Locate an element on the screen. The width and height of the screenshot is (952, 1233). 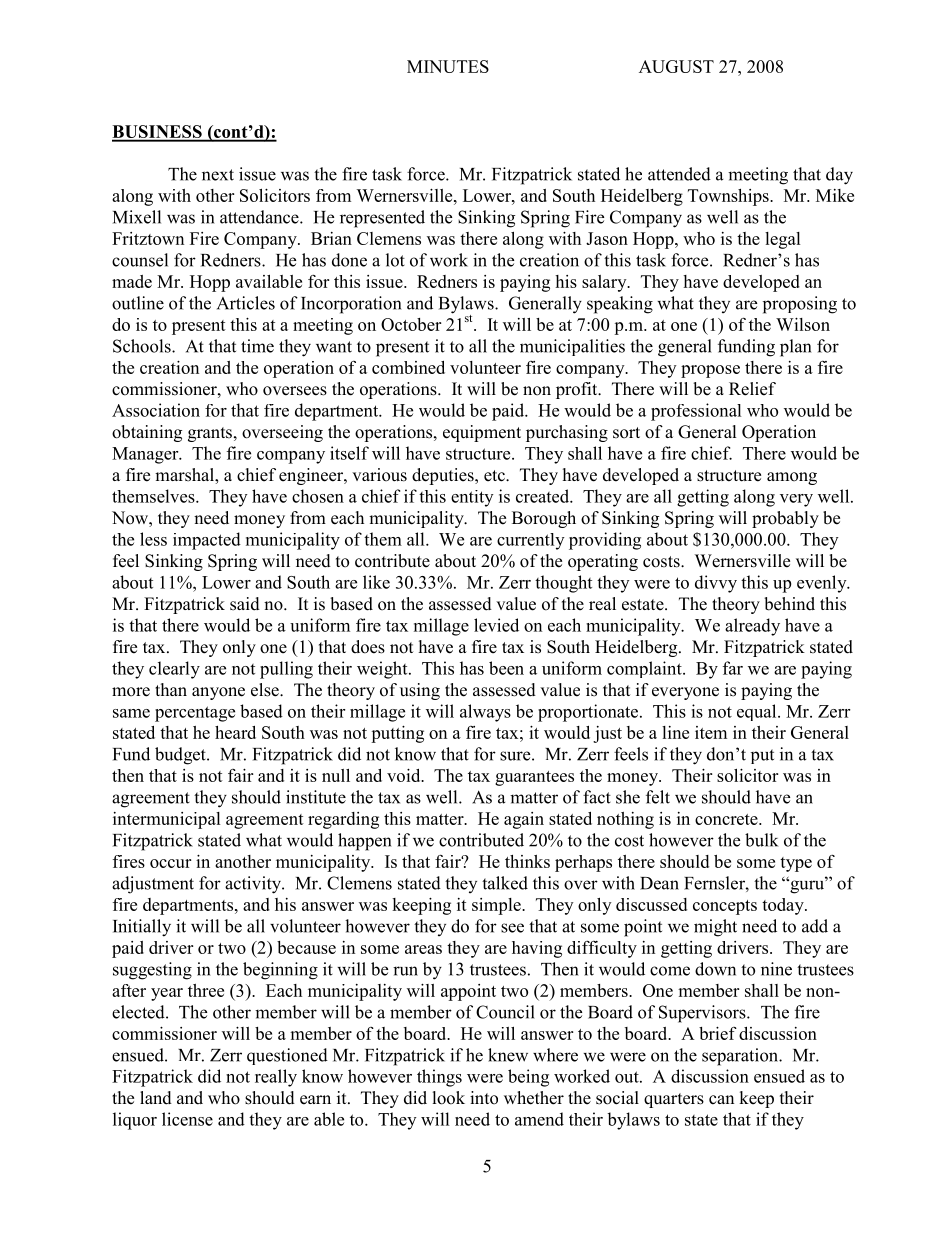
into is located at coordinates (484, 1098).
